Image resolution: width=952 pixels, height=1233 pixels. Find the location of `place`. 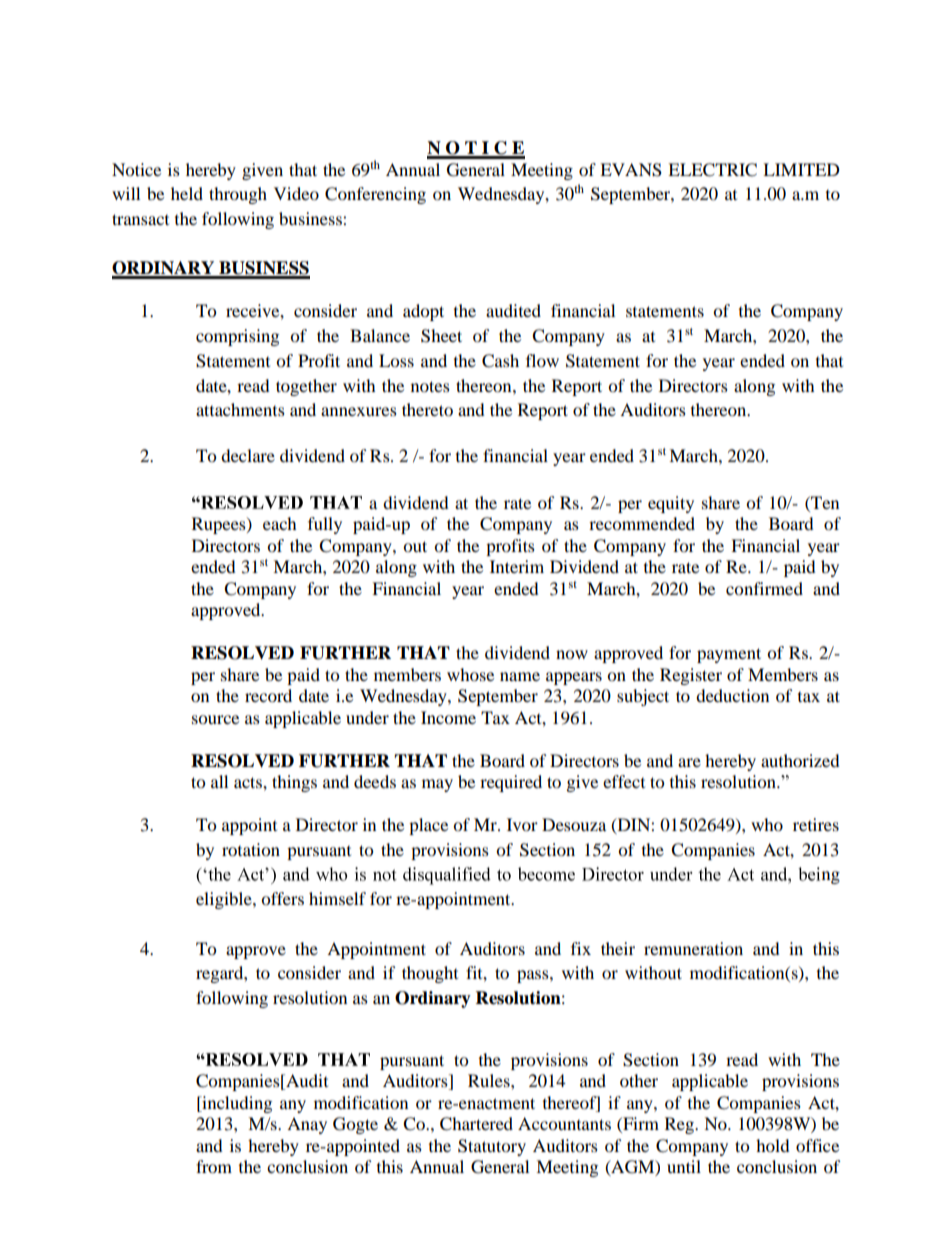

place is located at coordinates (428, 826).
